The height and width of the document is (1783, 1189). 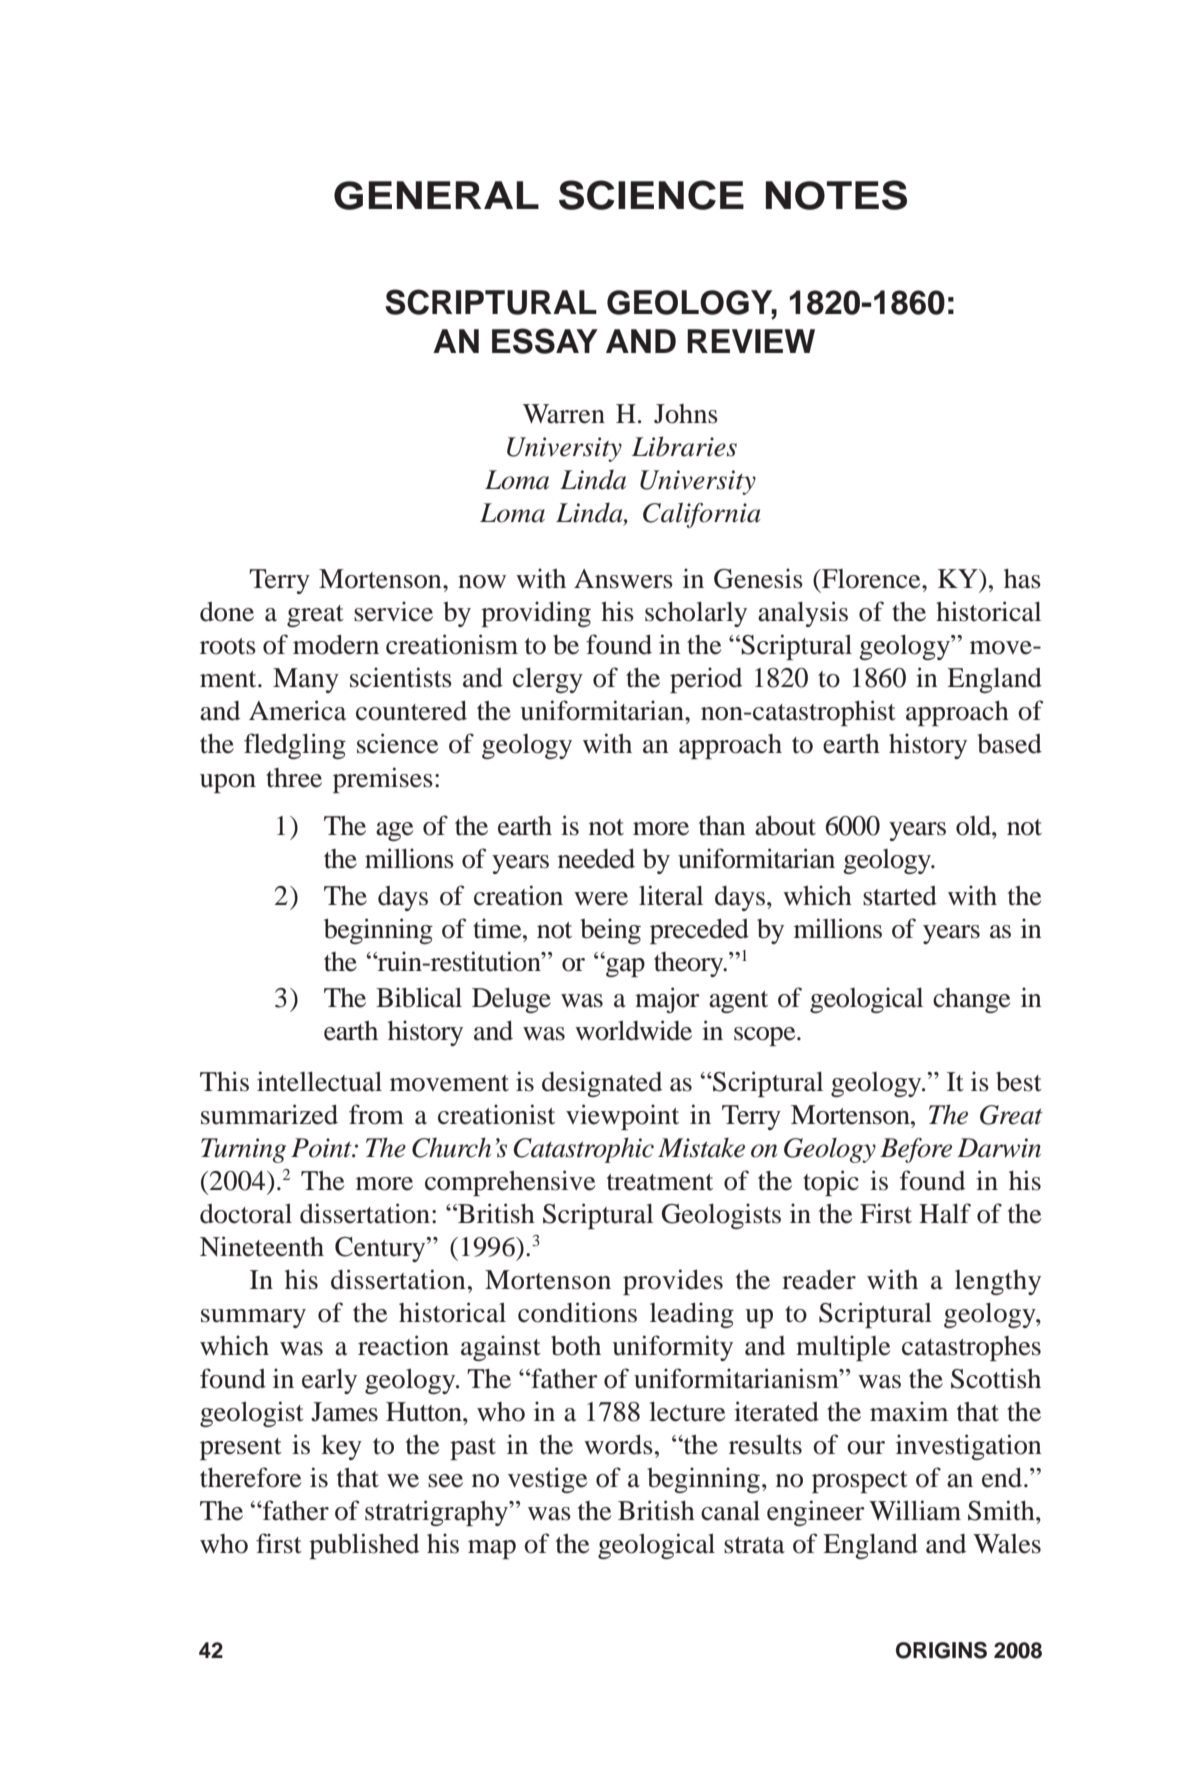 What do you see at coordinates (545, 341) in the document?
I see `ESSAY` at bounding box center [545, 341].
